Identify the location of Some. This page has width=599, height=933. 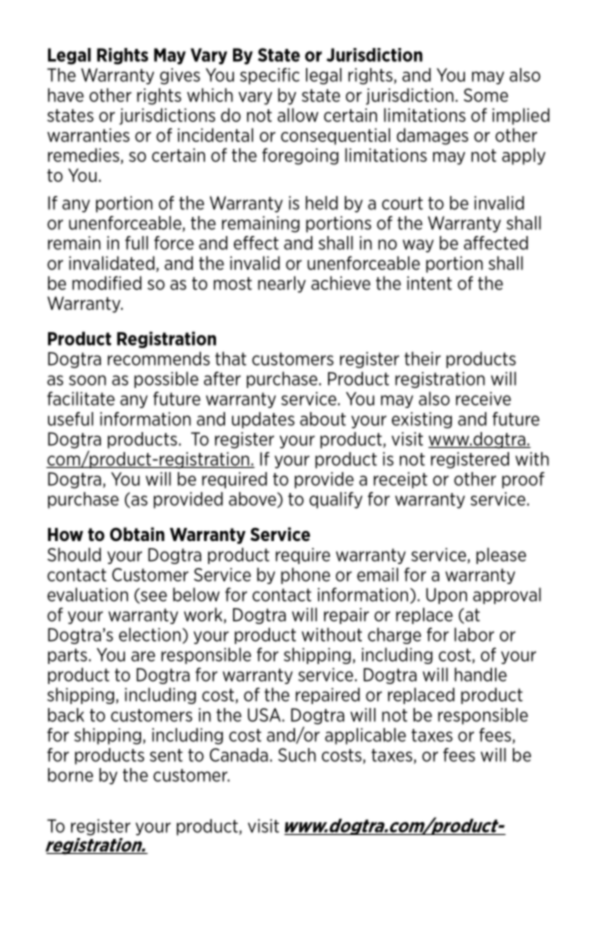
(486, 95).
